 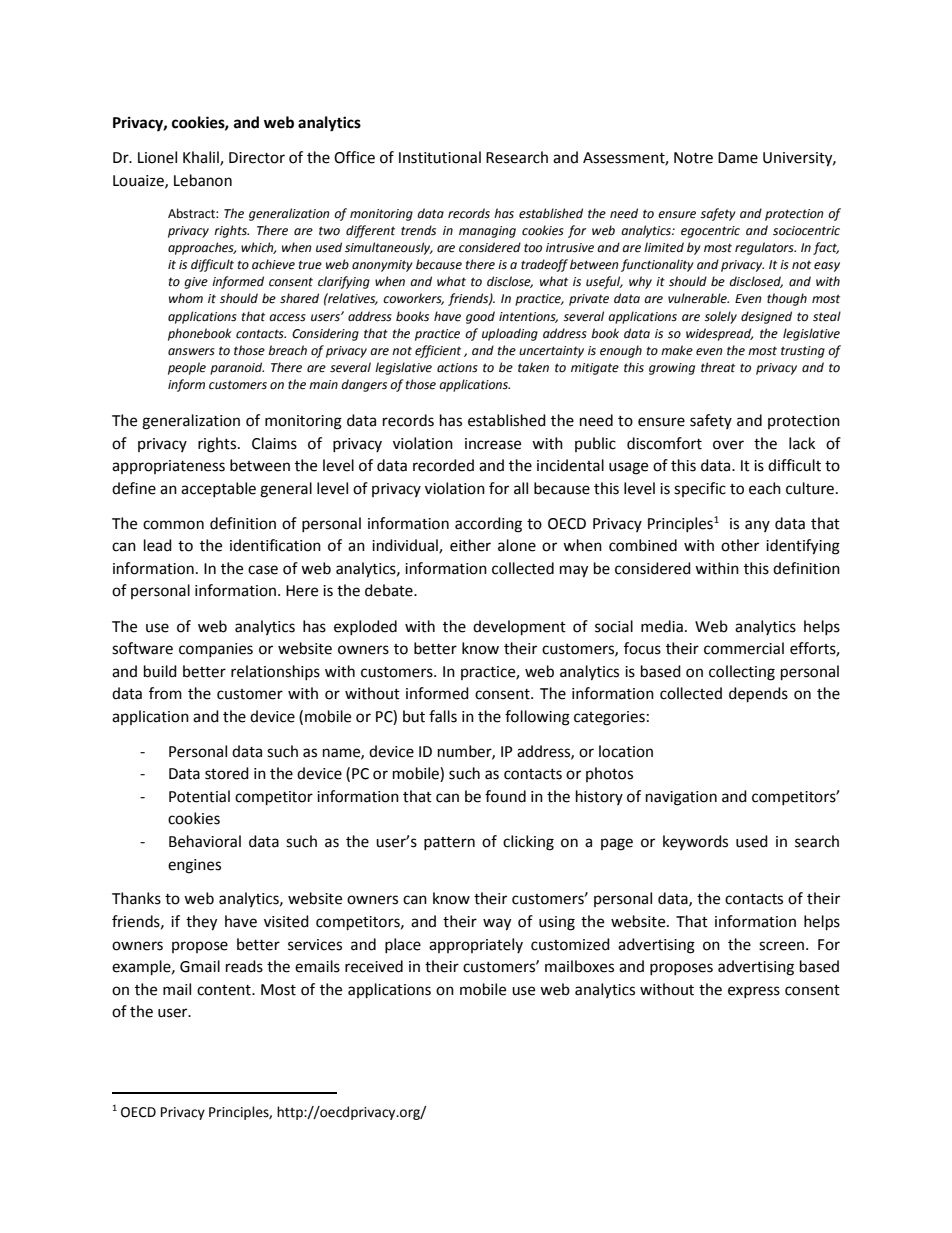 I want to click on over, so click(x=728, y=445).
